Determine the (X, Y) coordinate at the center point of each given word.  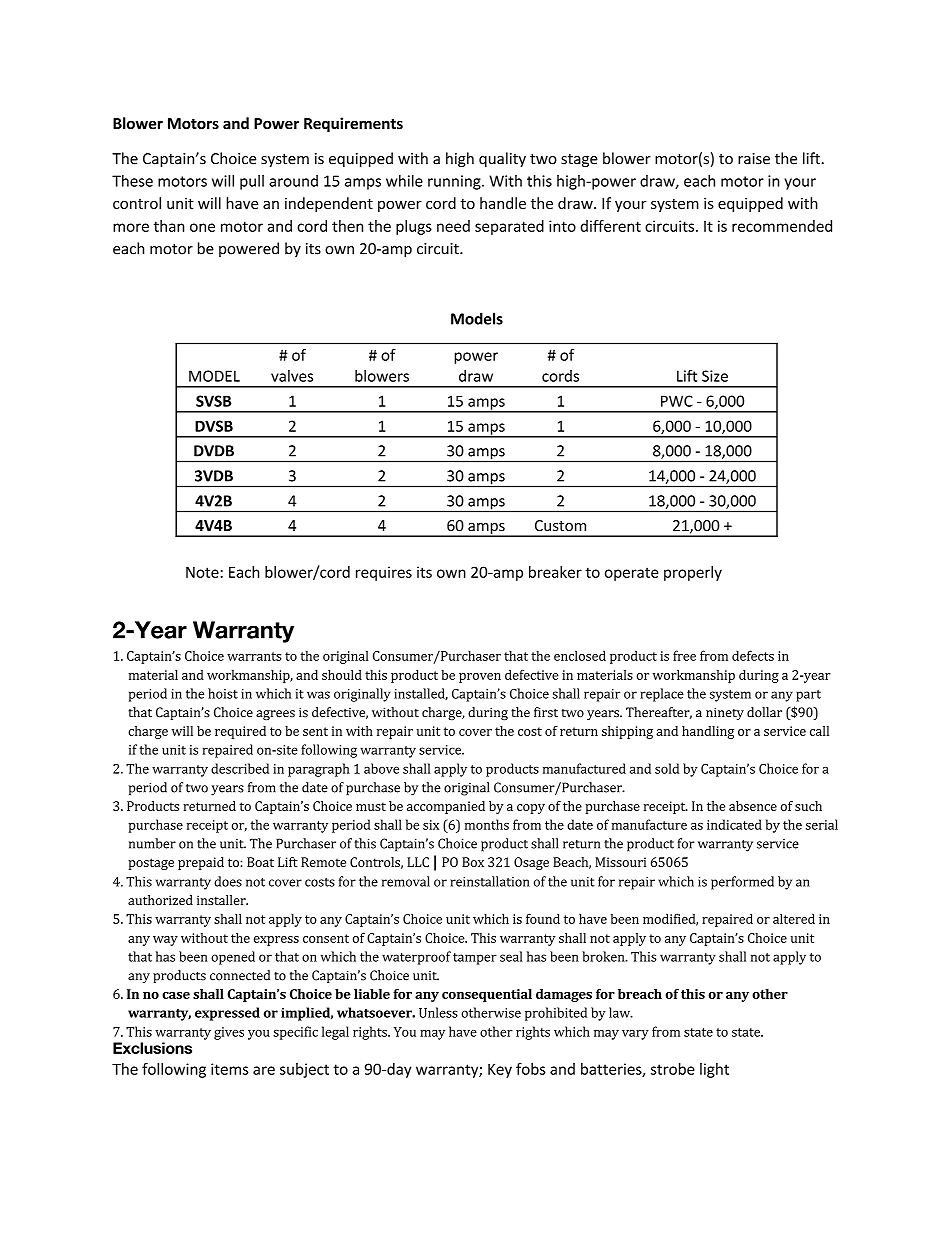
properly (693, 573)
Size (715, 376)
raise (754, 159)
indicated (734, 824)
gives (229, 1033)
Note (202, 572)
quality (502, 159)
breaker (555, 572)
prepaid (201, 863)
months (487, 824)
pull (252, 182)
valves (292, 376)
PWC (677, 401)
